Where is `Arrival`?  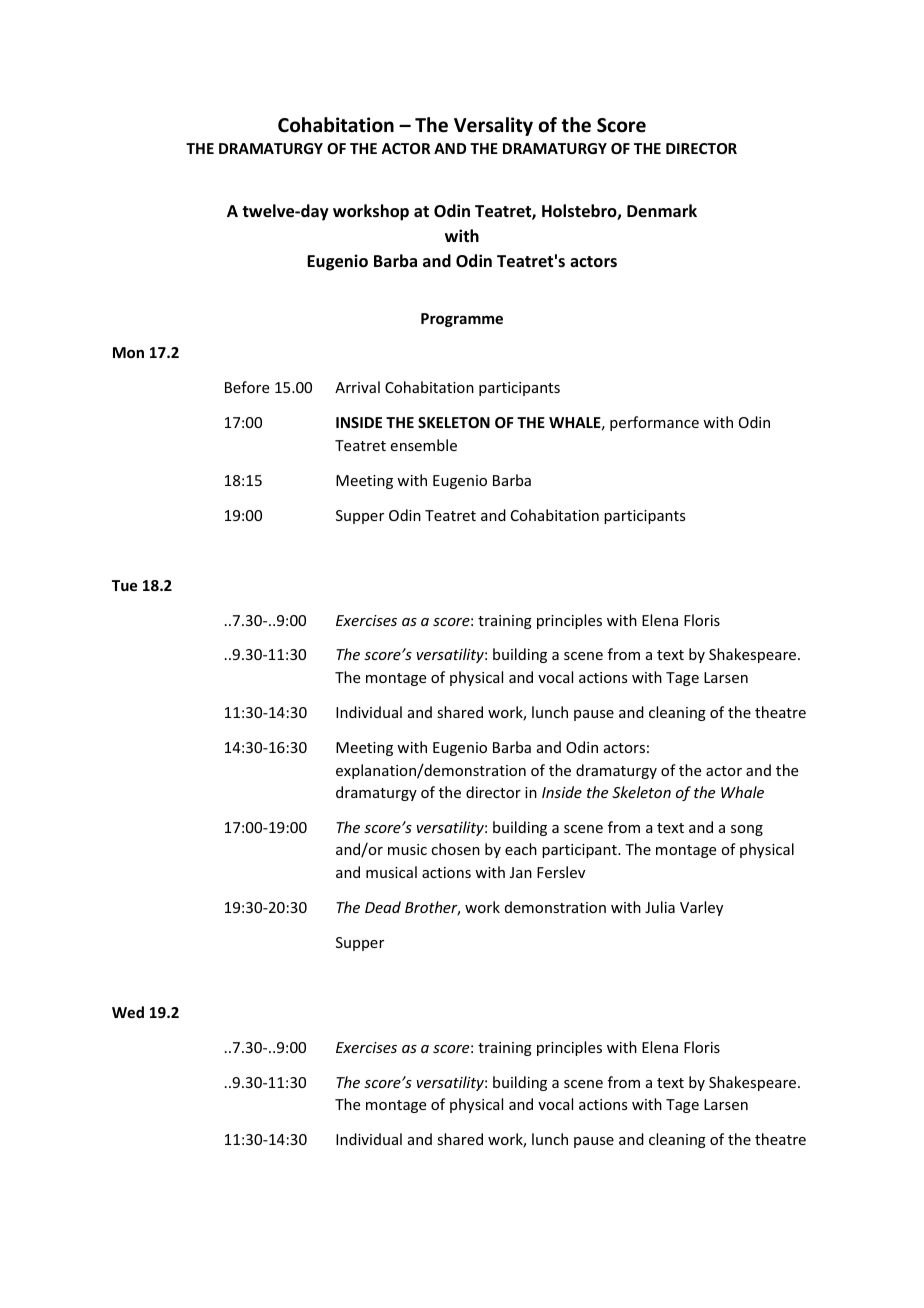 Arrival is located at coordinates (357, 387).
